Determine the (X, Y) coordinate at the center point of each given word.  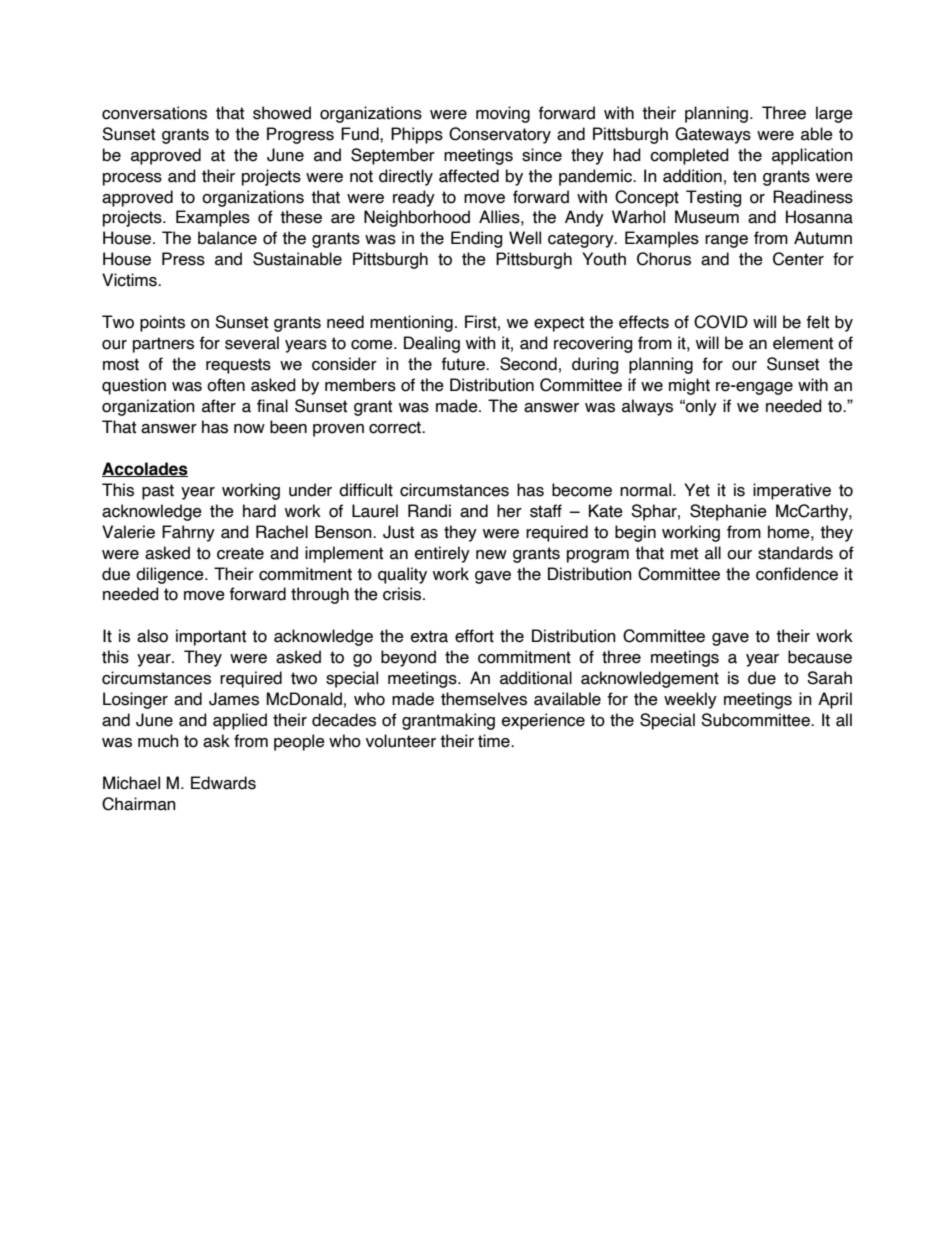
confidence (797, 574)
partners (163, 345)
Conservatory (500, 135)
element (803, 343)
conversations (154, 113)
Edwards (223, 783)
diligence (171, 575)
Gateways (713, 135)
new (491, 555)
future (464, 364)
